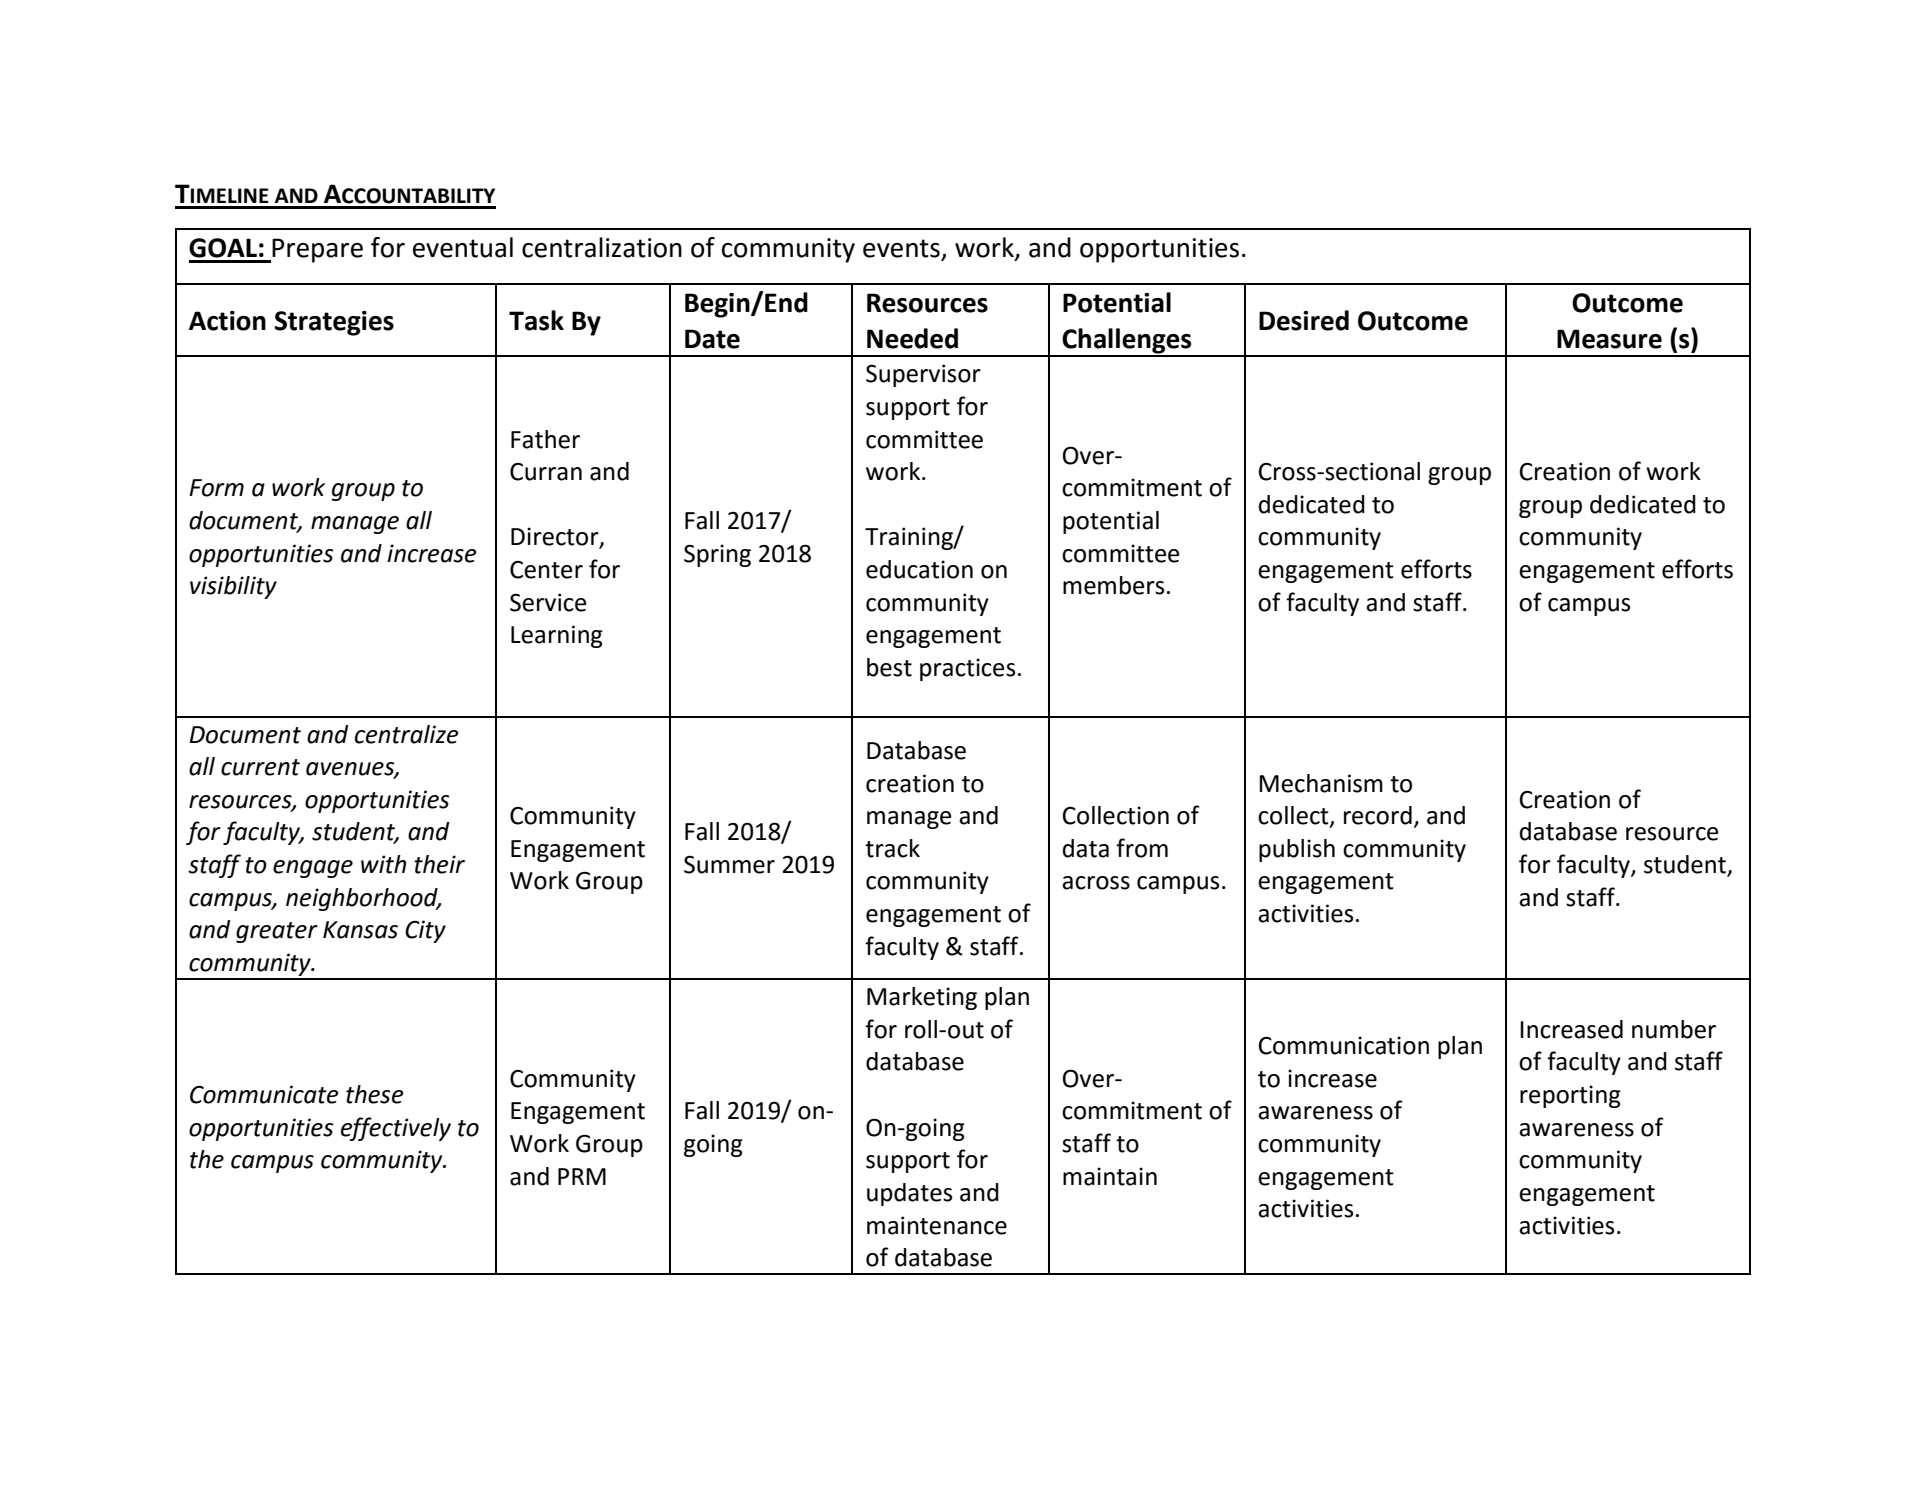  What do you see at coordinates (902, 249) in the document?
I see `events` at bounding box center [902, 249].
